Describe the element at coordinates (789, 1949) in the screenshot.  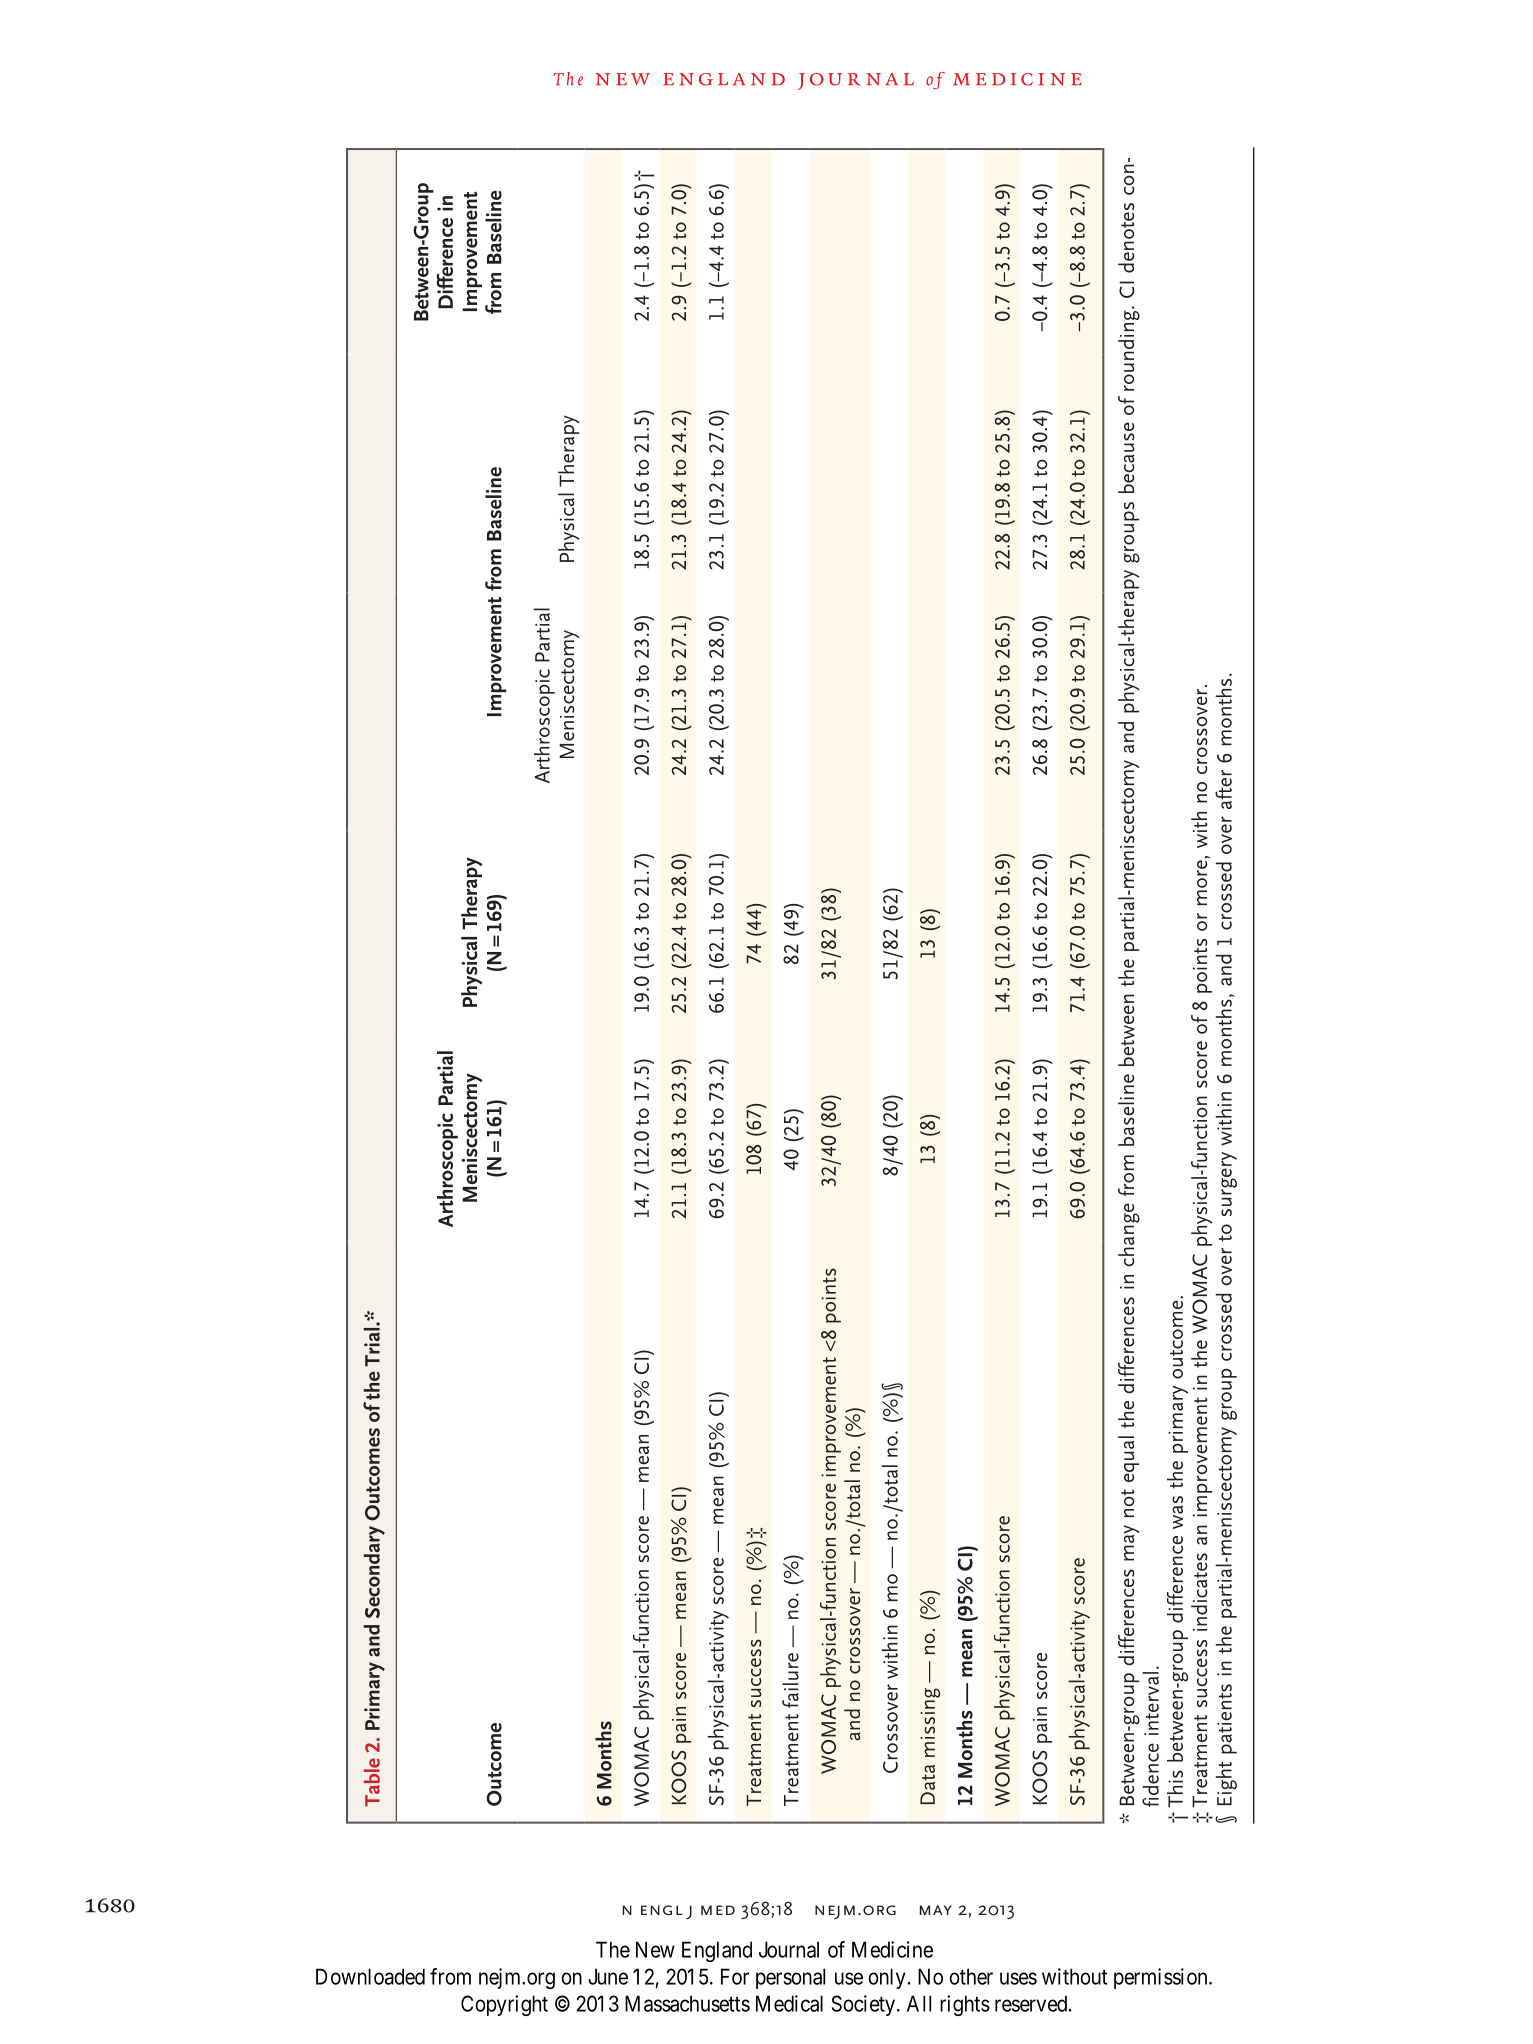
I see `Journal` at that location.
